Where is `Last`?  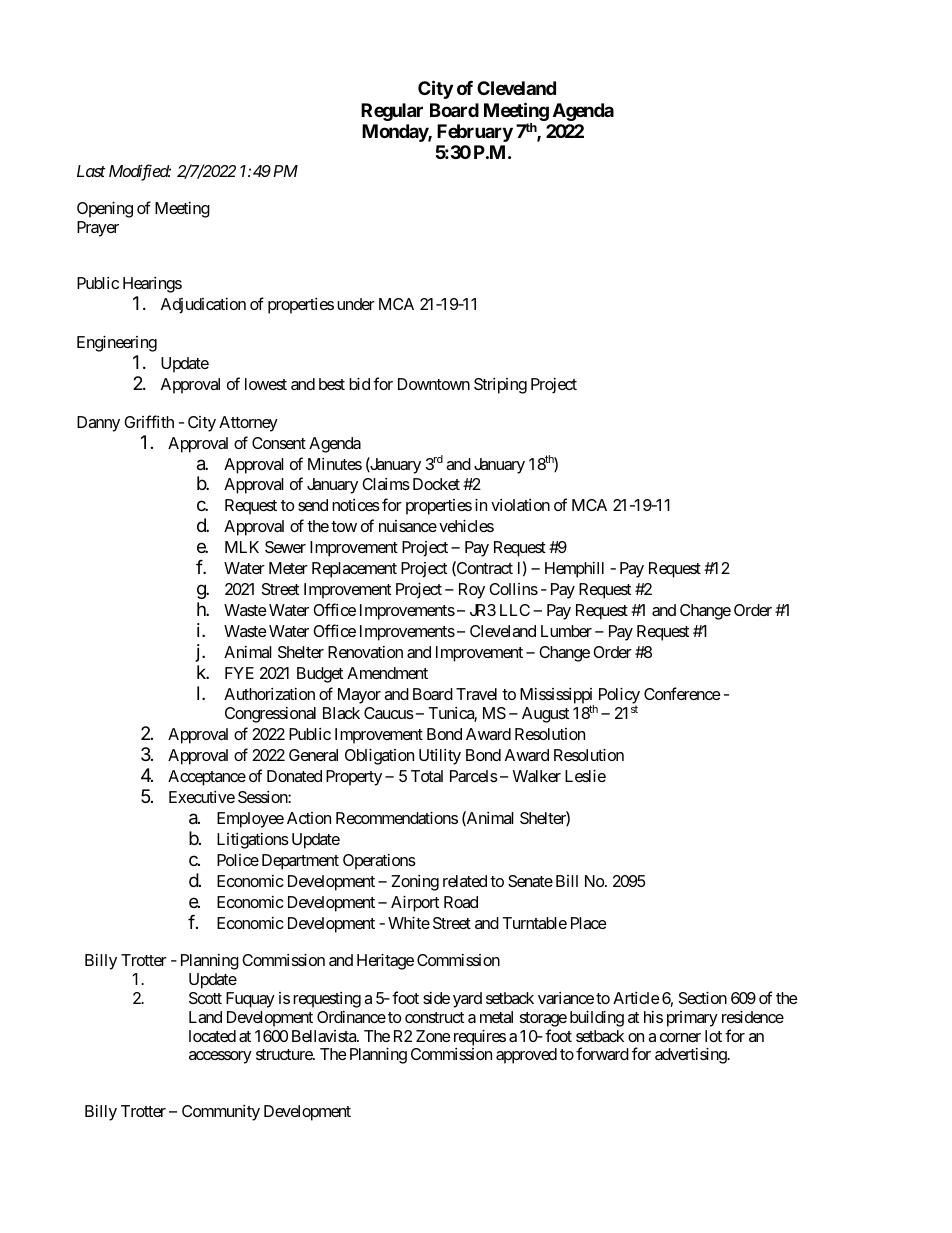
Last is located at coordinates (91, 171).
